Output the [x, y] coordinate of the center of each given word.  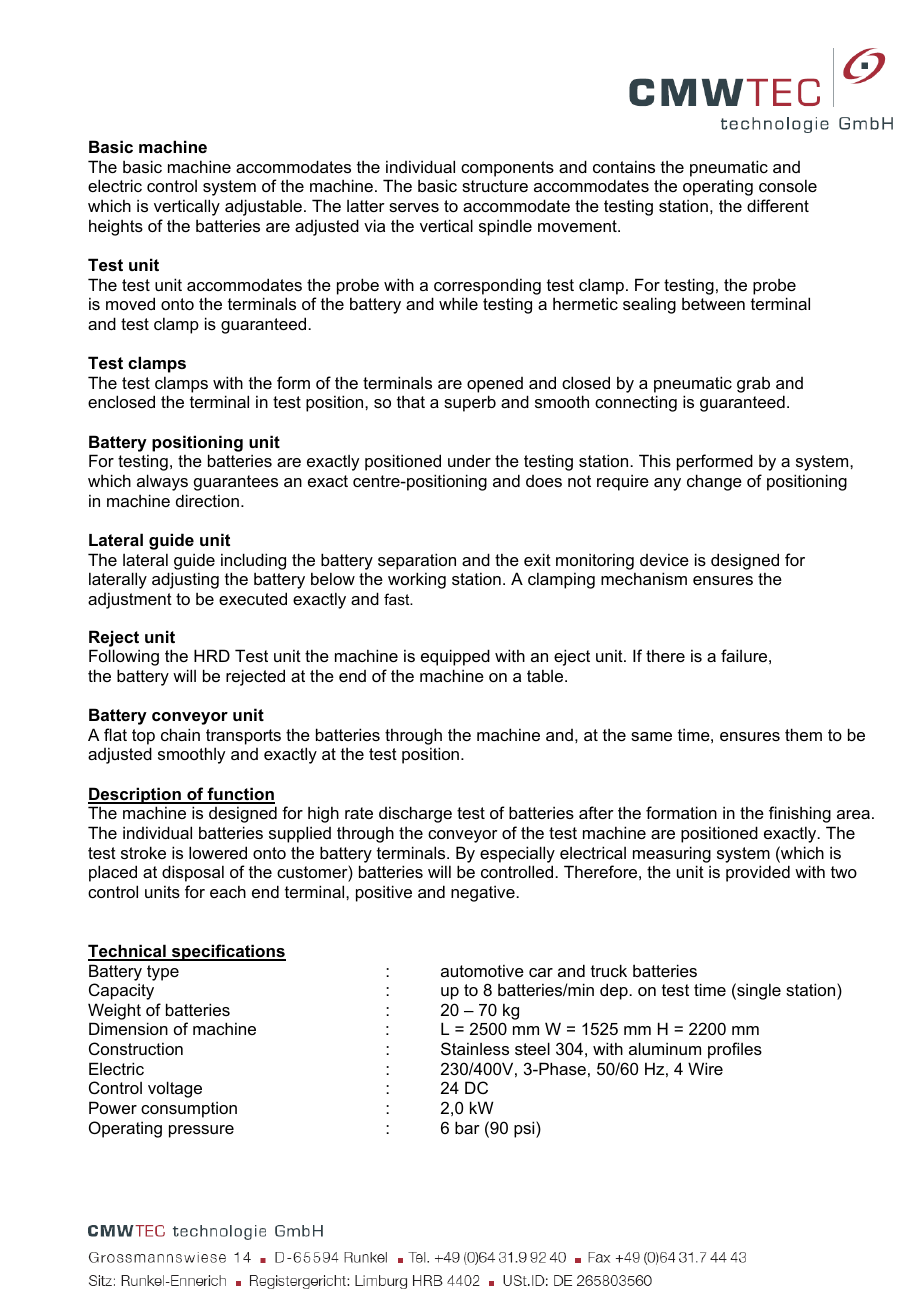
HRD [212, 655]
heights [116, 227]
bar [467, 1127]
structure [495, 186]
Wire [705, 1068]
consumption [189, 1109]
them [803, 734]
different [778, 205]
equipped [455, 657]
